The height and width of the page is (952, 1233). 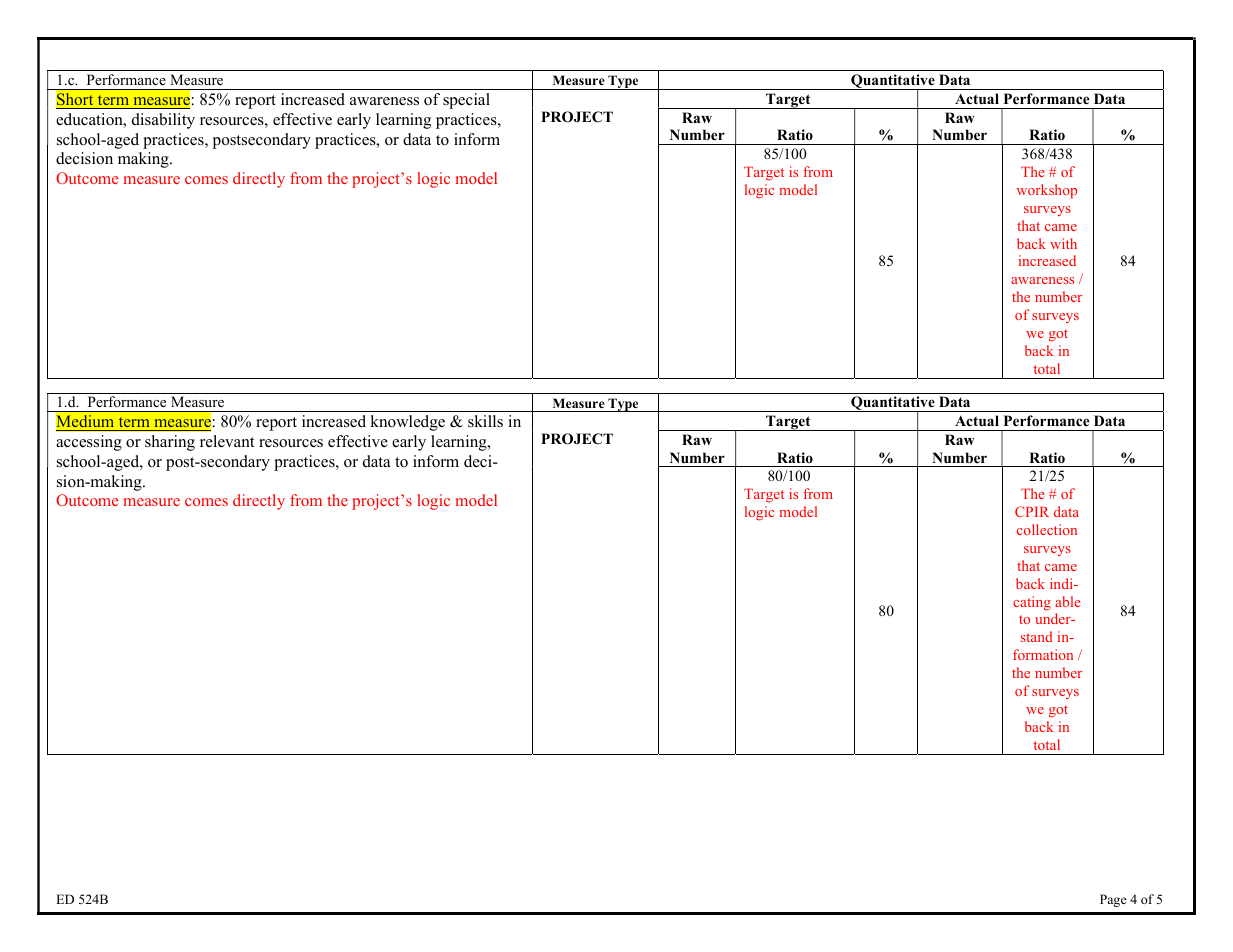 I want to click on workshop, so click(x=1047, y=191).
